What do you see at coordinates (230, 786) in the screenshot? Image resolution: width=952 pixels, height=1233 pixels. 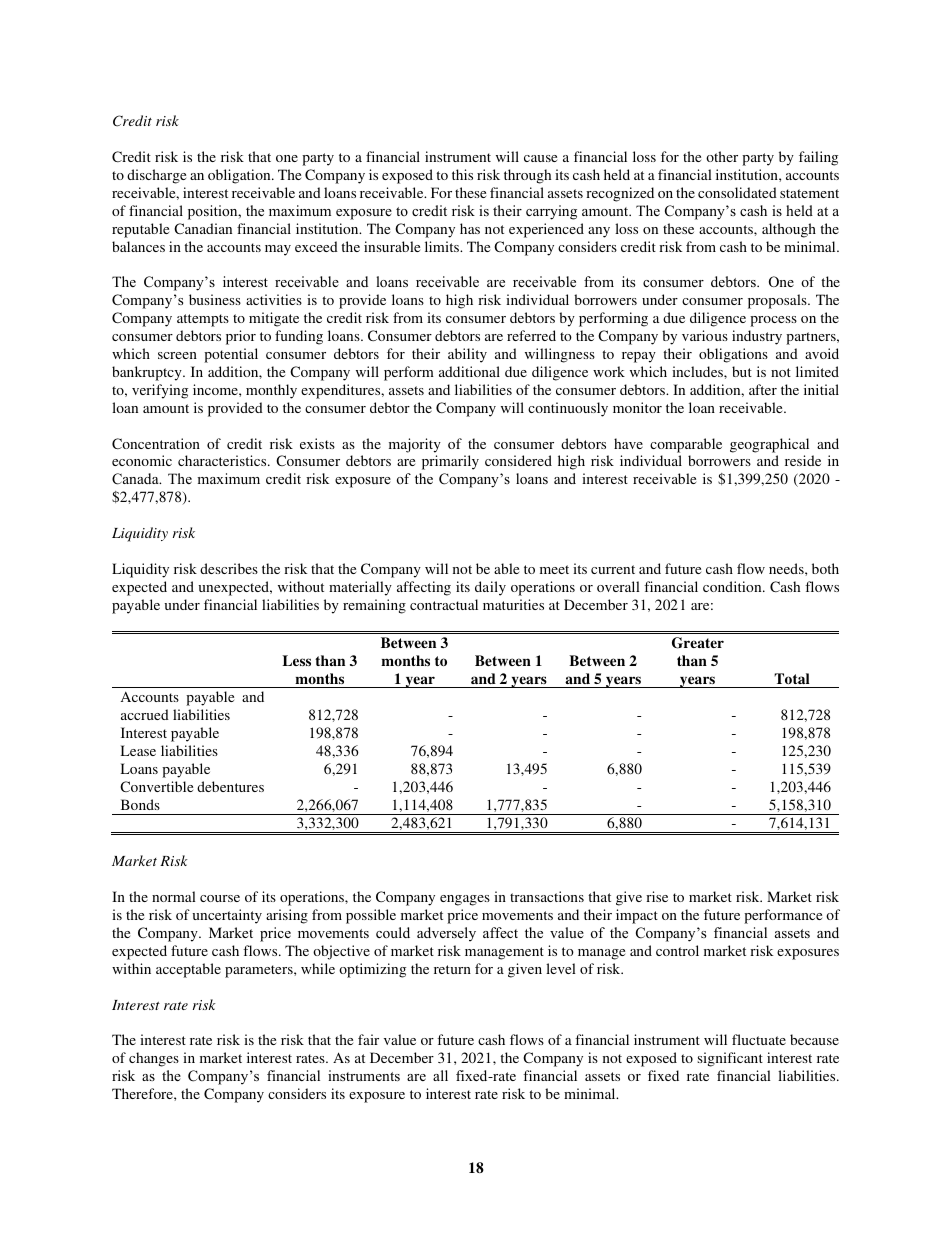 I see `debentures` at bounding box center [230, 786].
